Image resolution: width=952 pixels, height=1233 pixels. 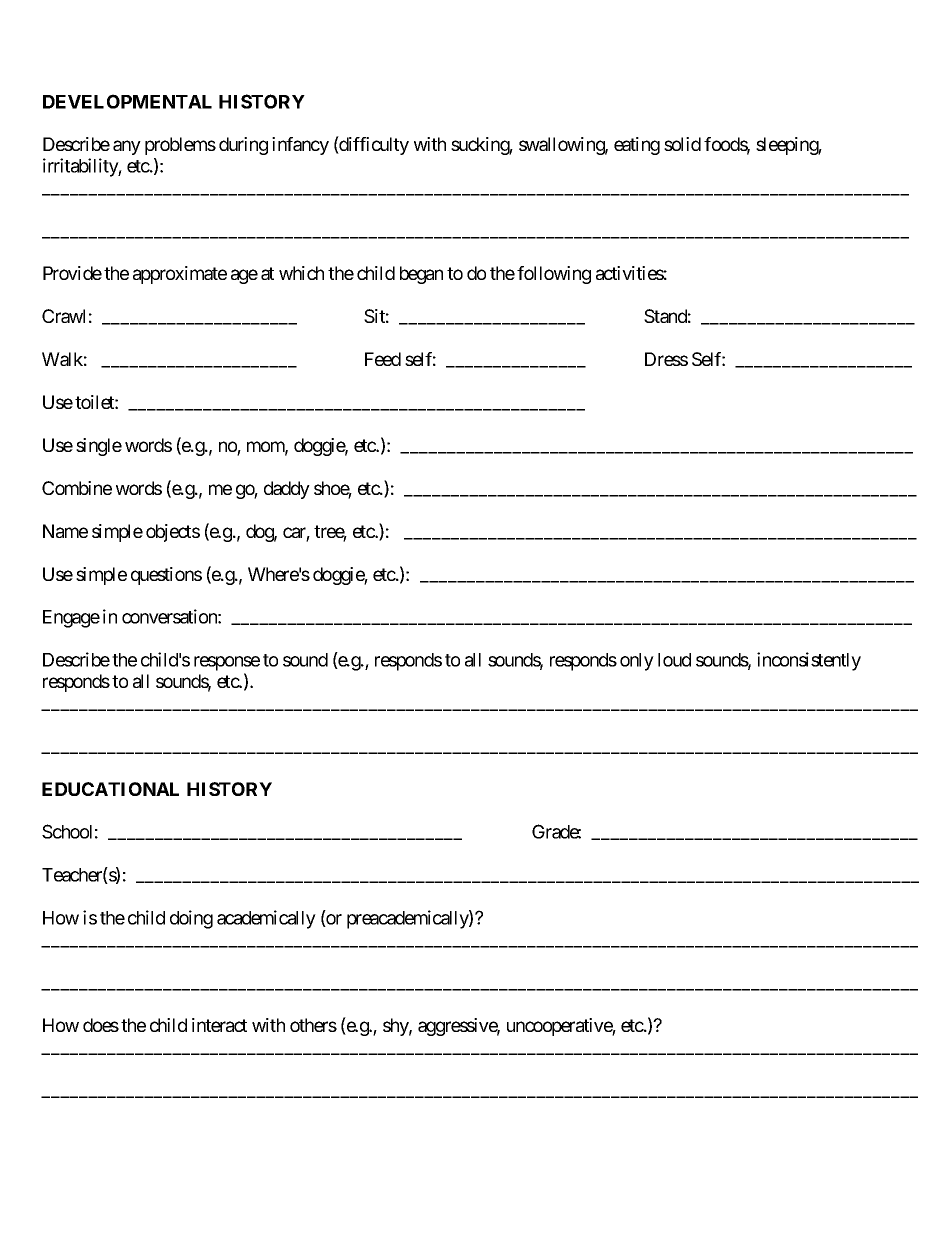 What do you see at coordinates (180, 146) in the screenshot?
I see `problems` at bounding box center [180, 146].
